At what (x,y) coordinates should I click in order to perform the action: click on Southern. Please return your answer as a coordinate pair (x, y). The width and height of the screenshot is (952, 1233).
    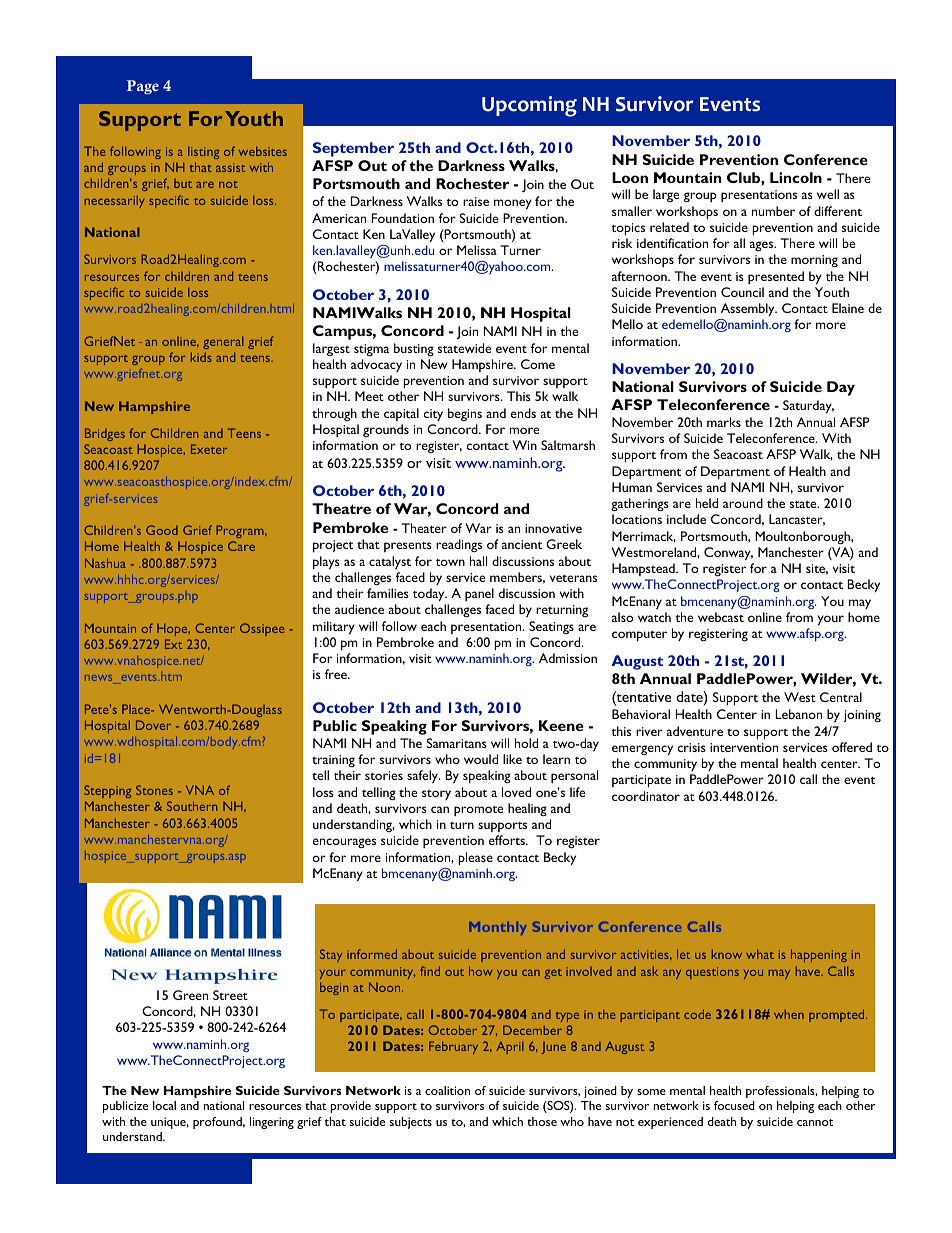
    Looking at the image, I should click on (192, 806).
